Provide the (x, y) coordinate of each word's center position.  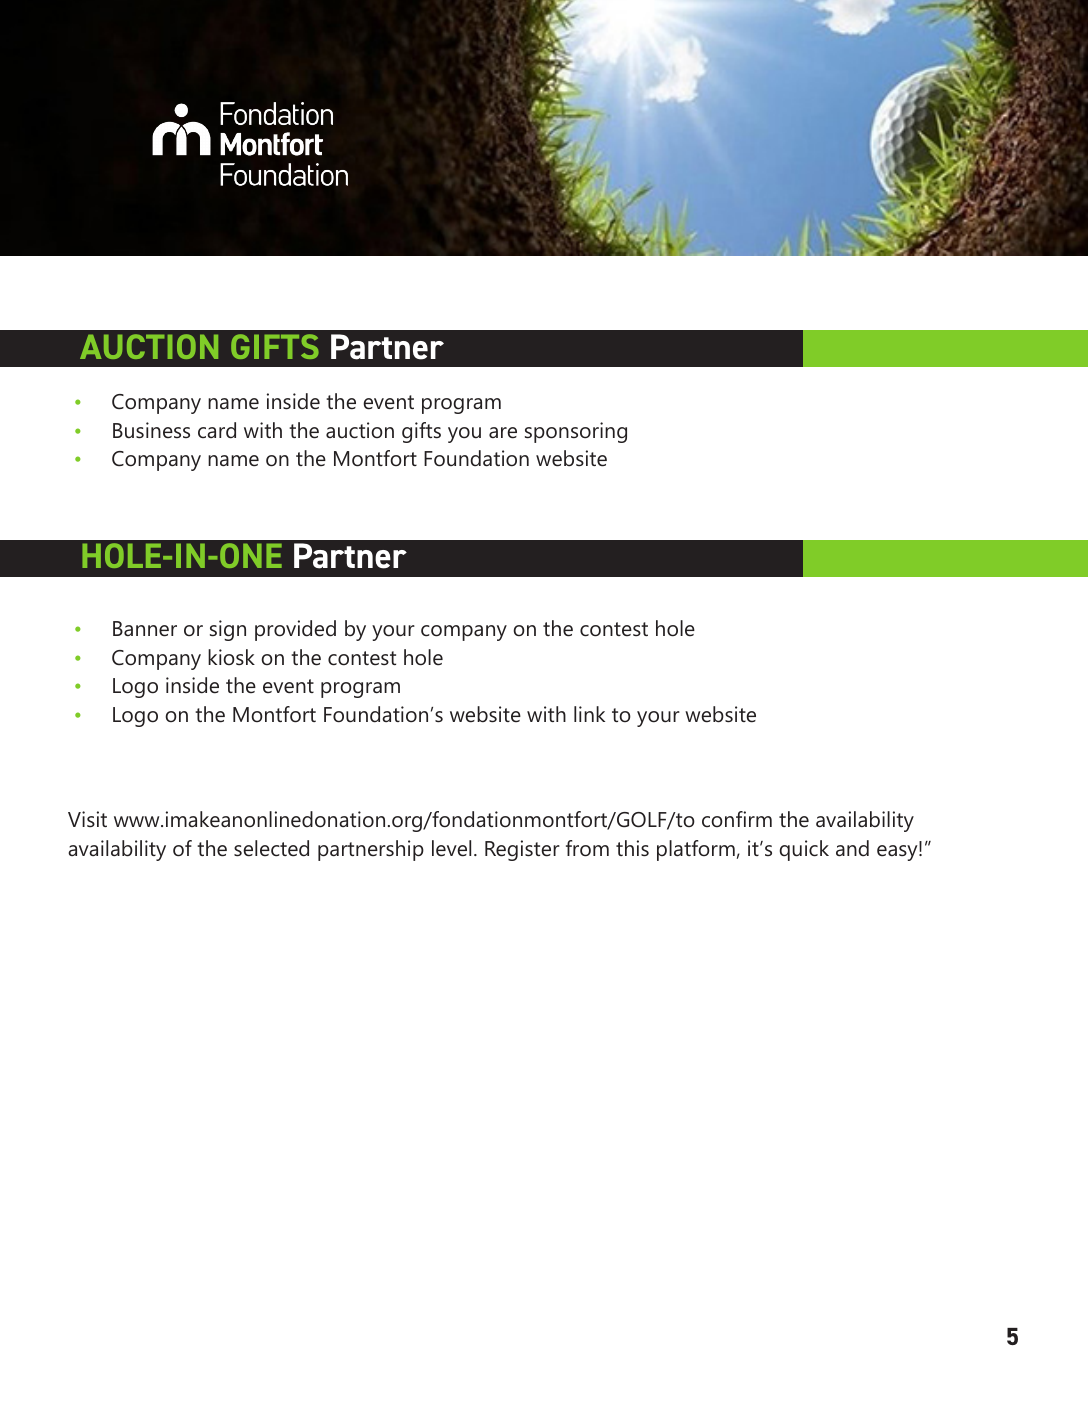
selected (271, 848)
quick (804, 850)
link (589, 714)
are (503, 433)
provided (295, 630)
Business (151, 430)
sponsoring (576, 432)
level (451, 848)
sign (228, 630)
